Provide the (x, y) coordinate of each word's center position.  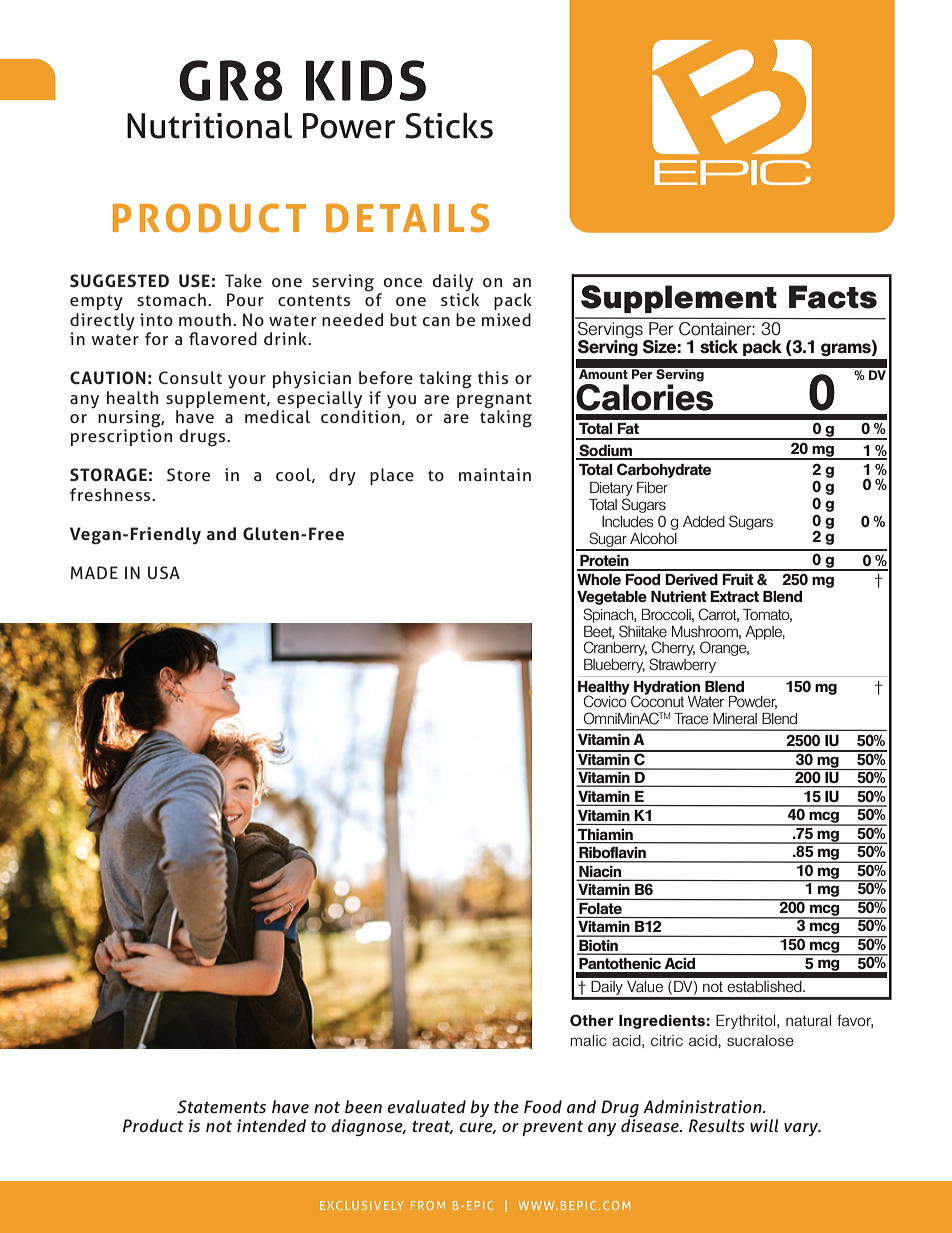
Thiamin (605, 836)
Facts (833, 297)
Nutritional (209, 125)
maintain (495, 474)
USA (164, 572)
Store (188, 474)
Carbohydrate (664, 470)
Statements (221, 1107)
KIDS (366, 80)
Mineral (735, 718)
